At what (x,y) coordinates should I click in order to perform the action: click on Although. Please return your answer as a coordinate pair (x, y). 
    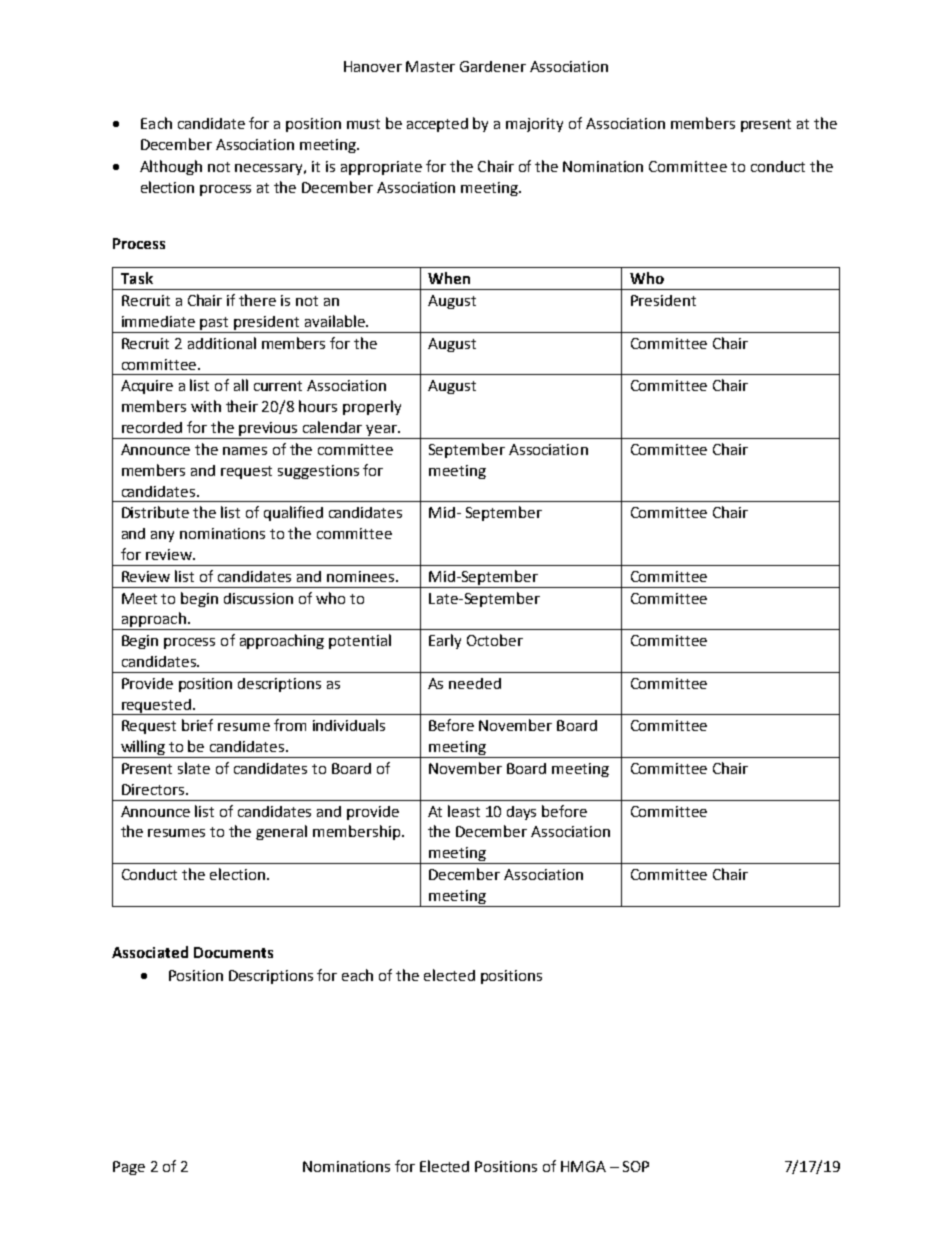
    Looking at the image, I should click on (171, 167).
